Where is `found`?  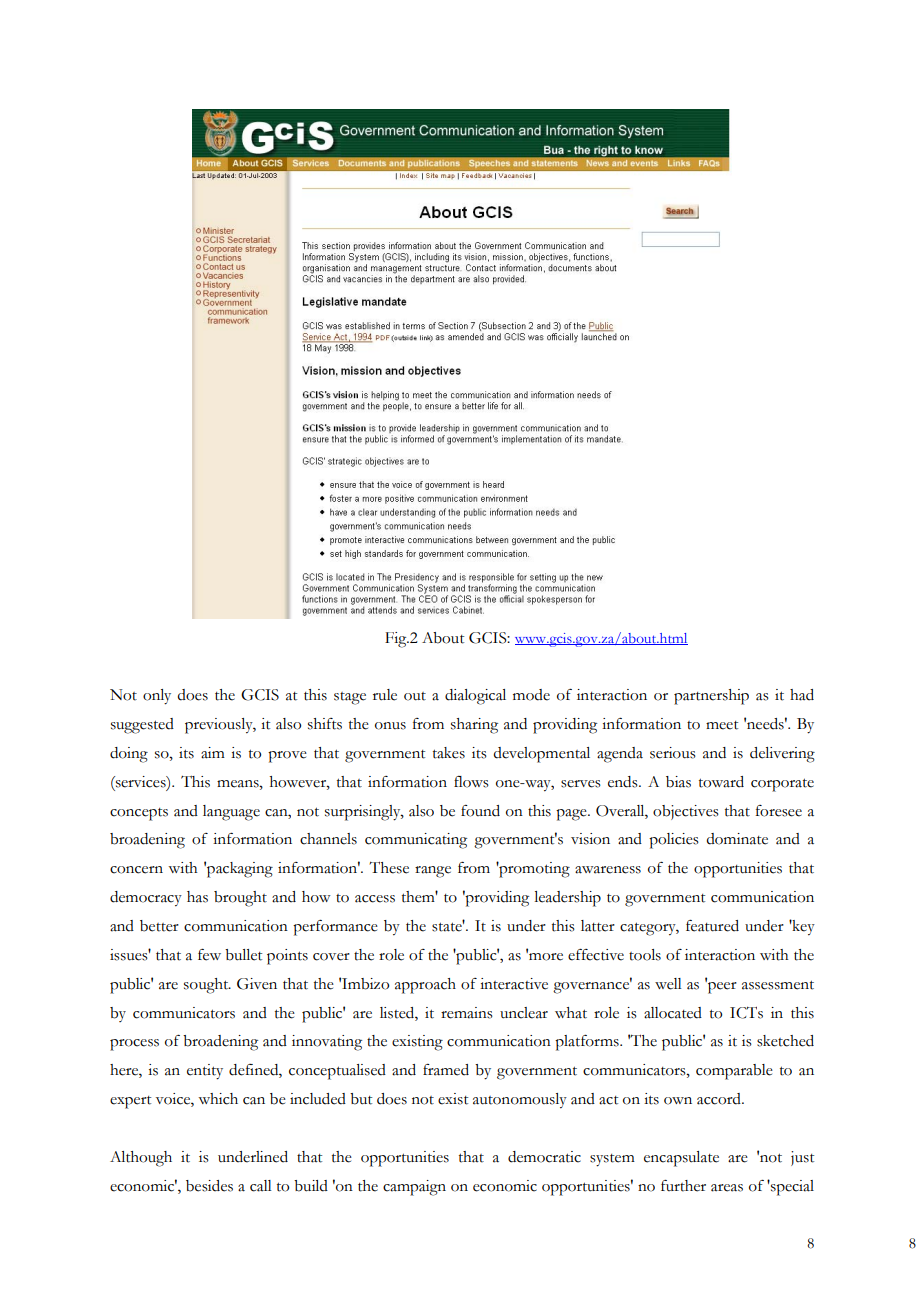
found is located at coordinates (480, 811).
